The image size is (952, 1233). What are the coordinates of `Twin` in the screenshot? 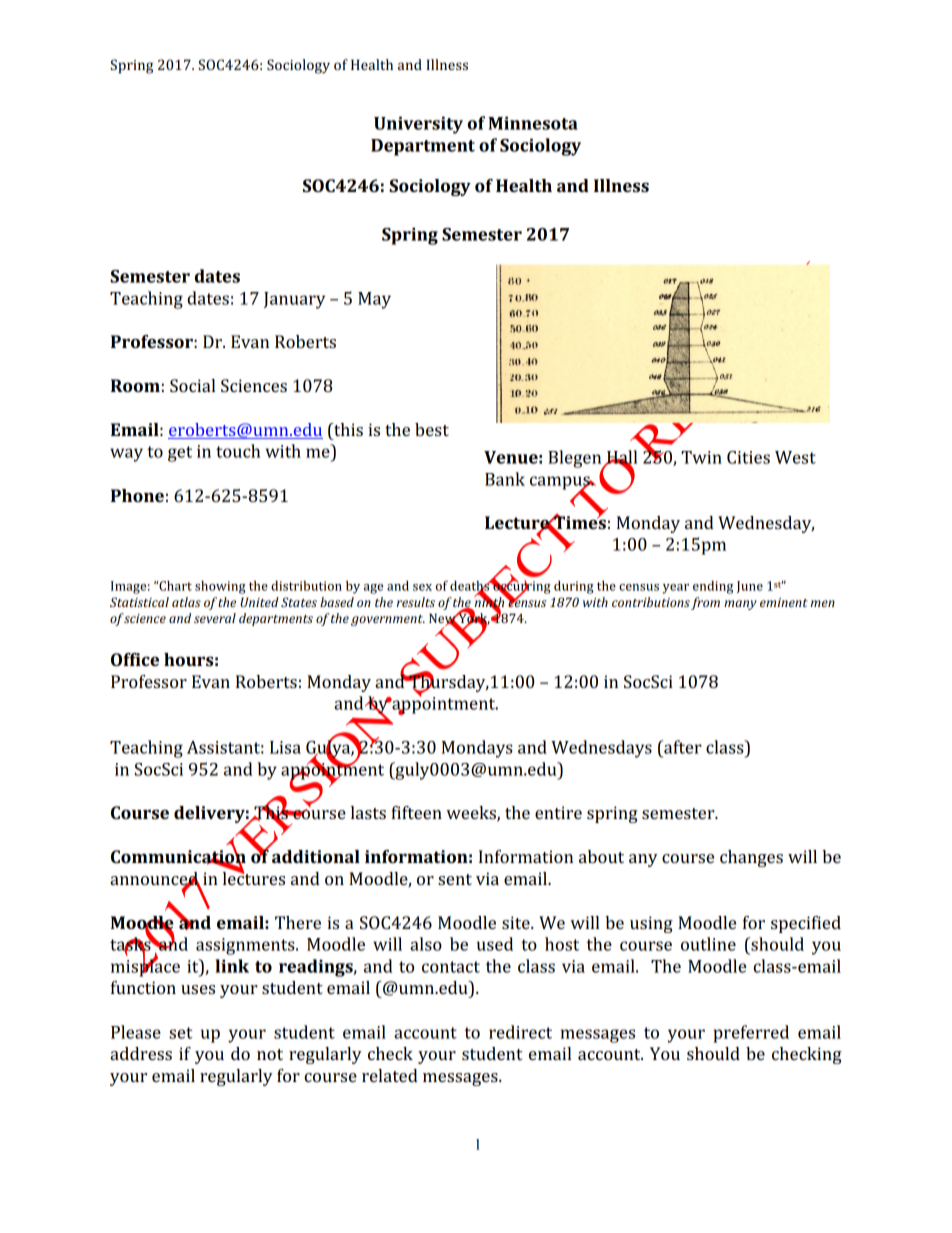 It's located at (701, 457).
